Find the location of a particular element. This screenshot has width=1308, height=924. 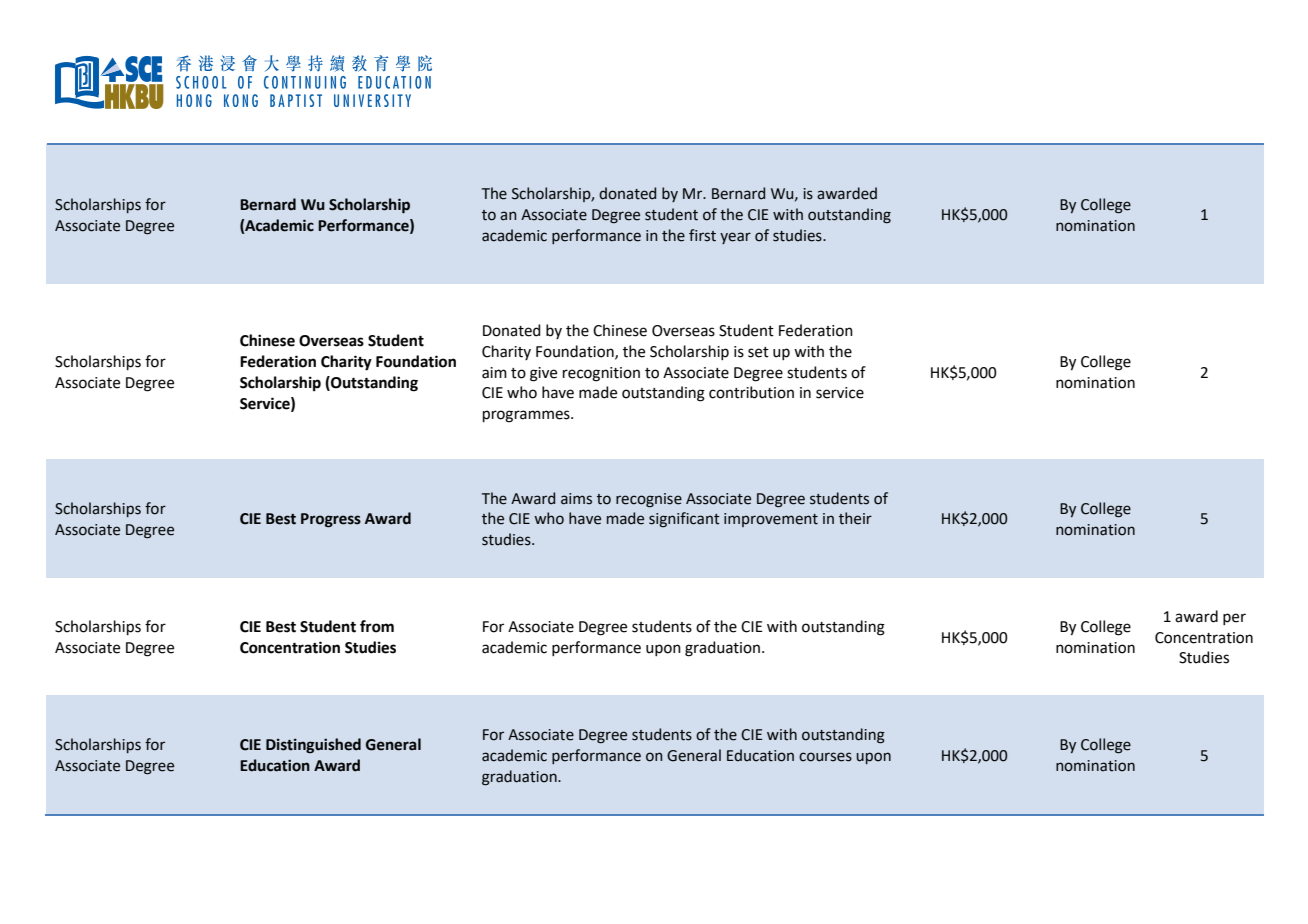

recognition is located at coordinates (601, 374).
